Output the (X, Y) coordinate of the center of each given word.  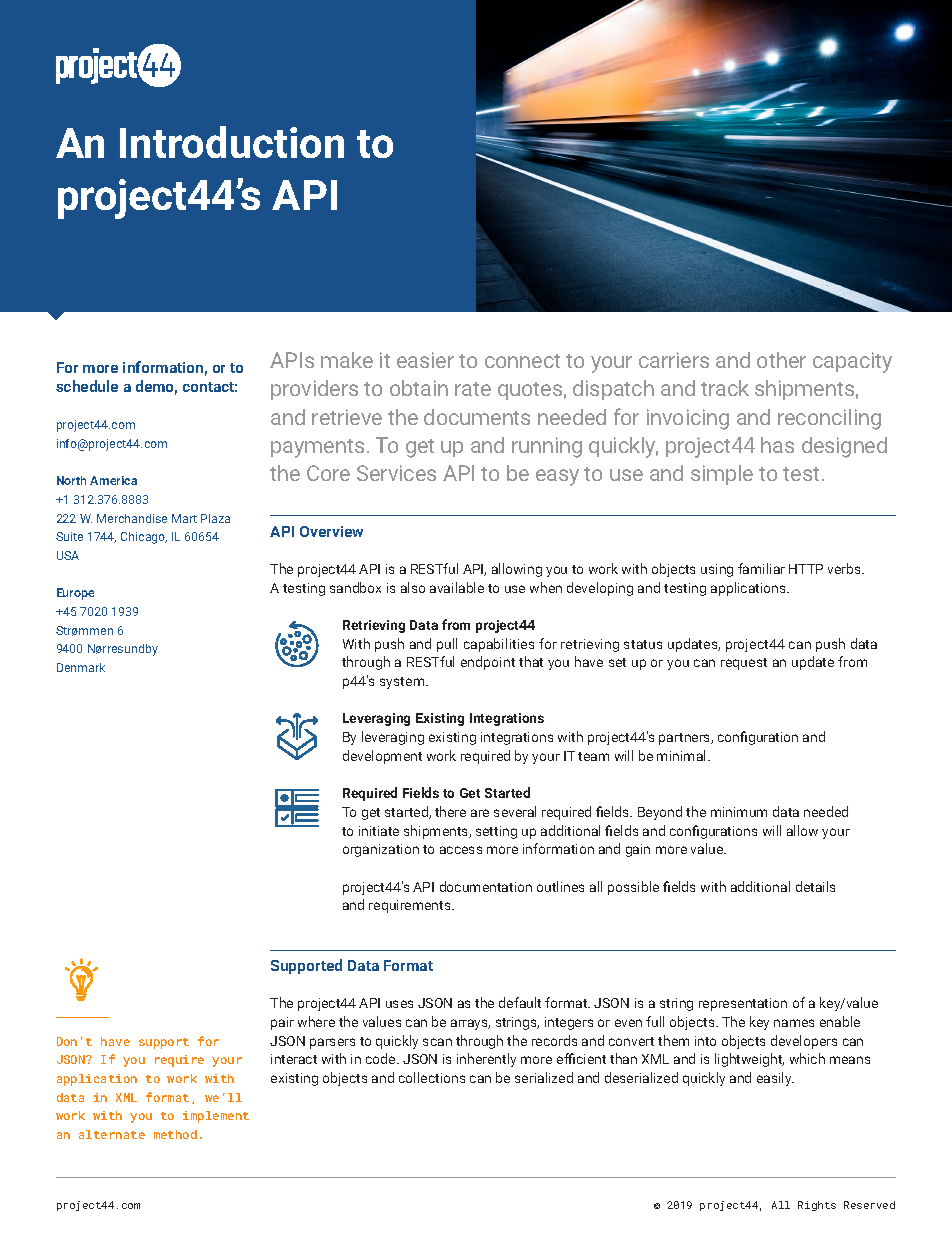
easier (425, 360)
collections (432, 1077)
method (175, 1134)
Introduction (232, 142)
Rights (817, 1206)
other (781, 360)
